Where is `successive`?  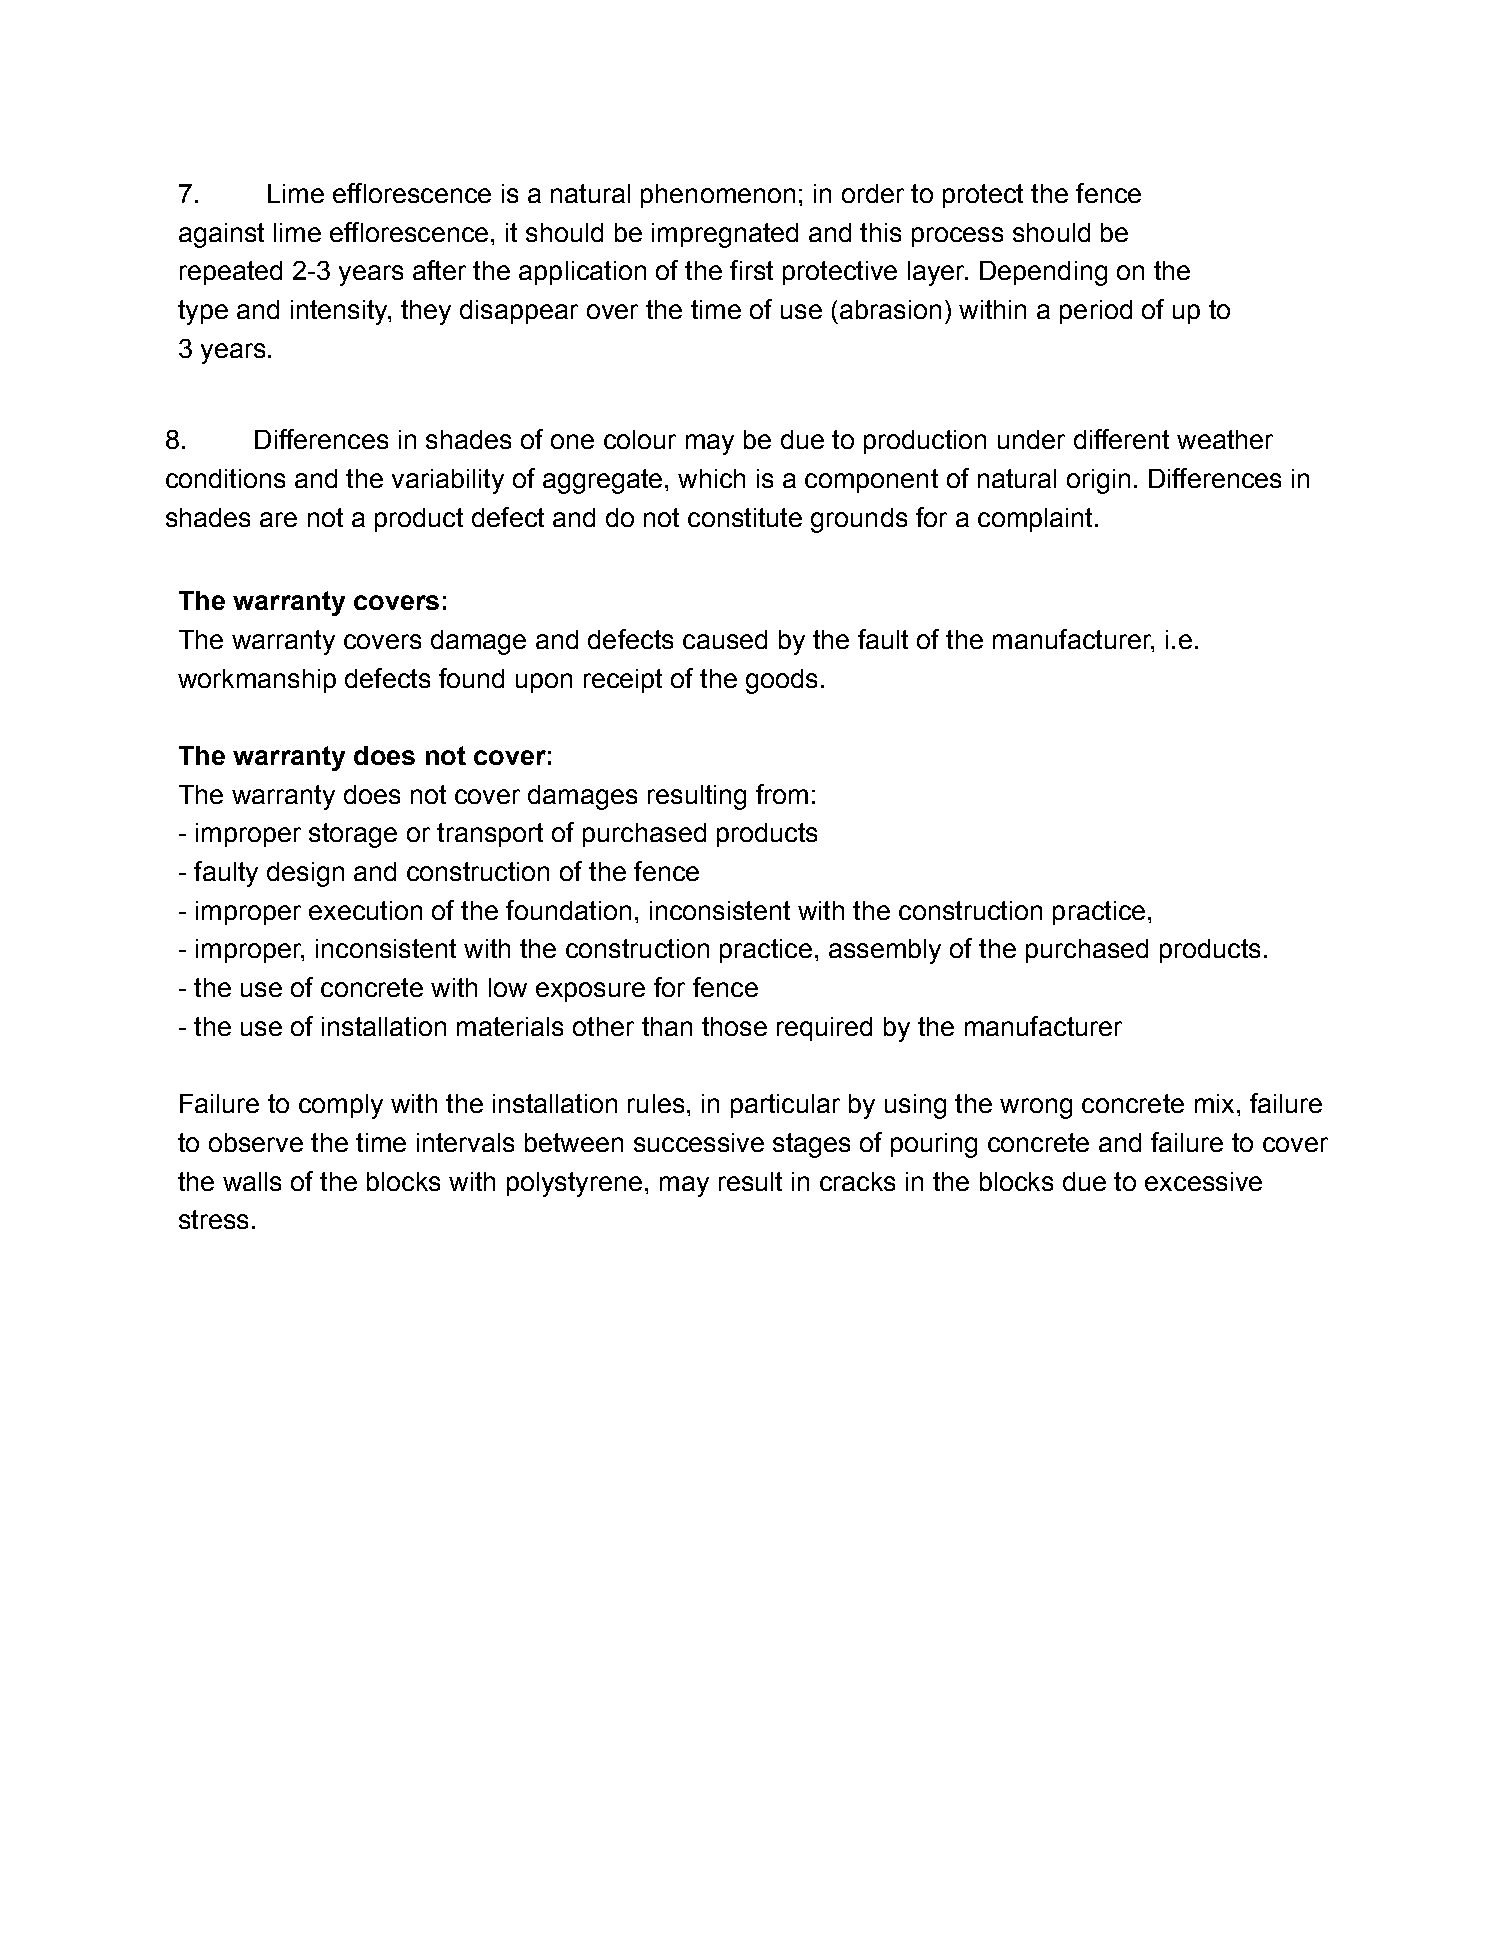 successive is located at coordinates (699, 1142).
